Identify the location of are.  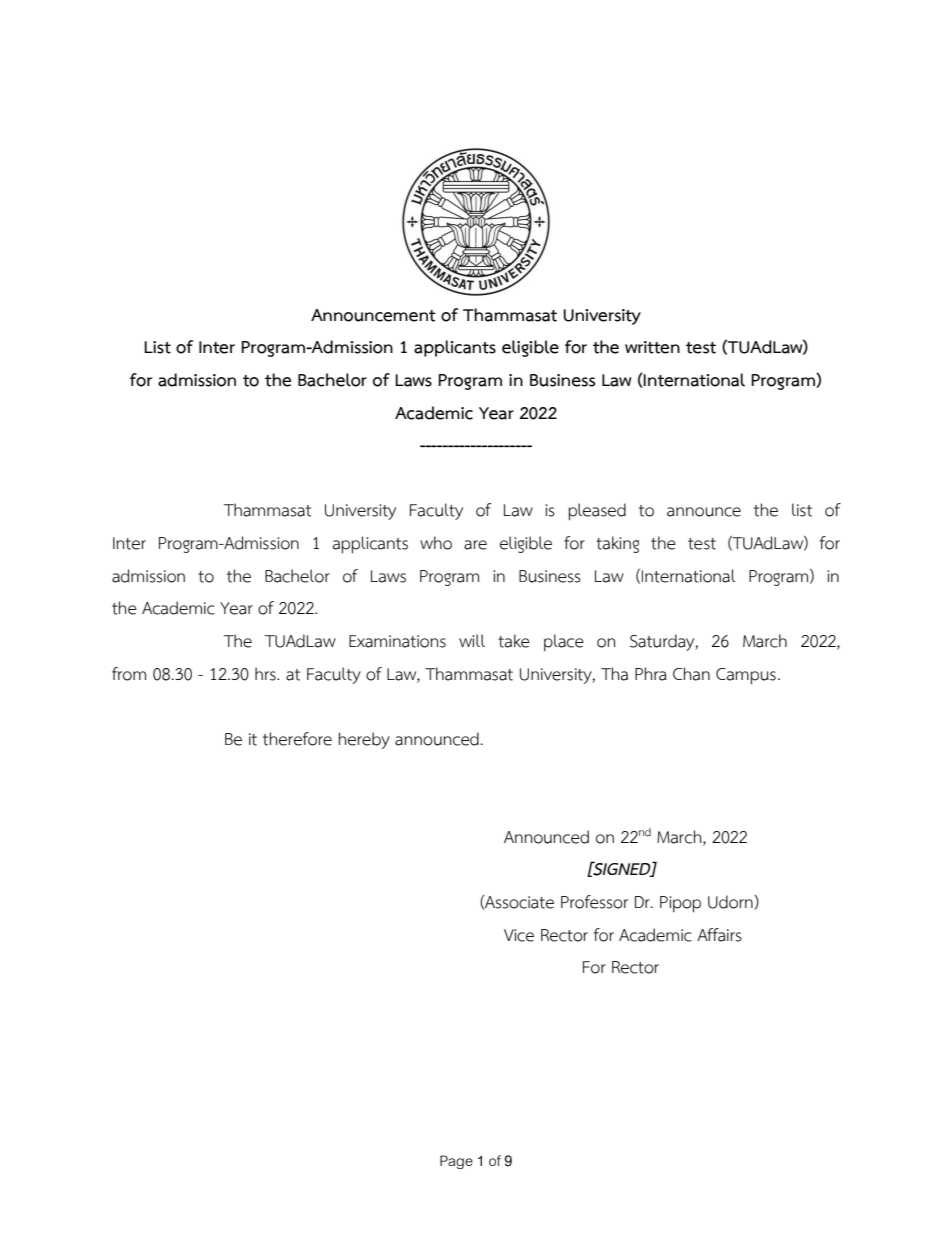
(475, 545).
